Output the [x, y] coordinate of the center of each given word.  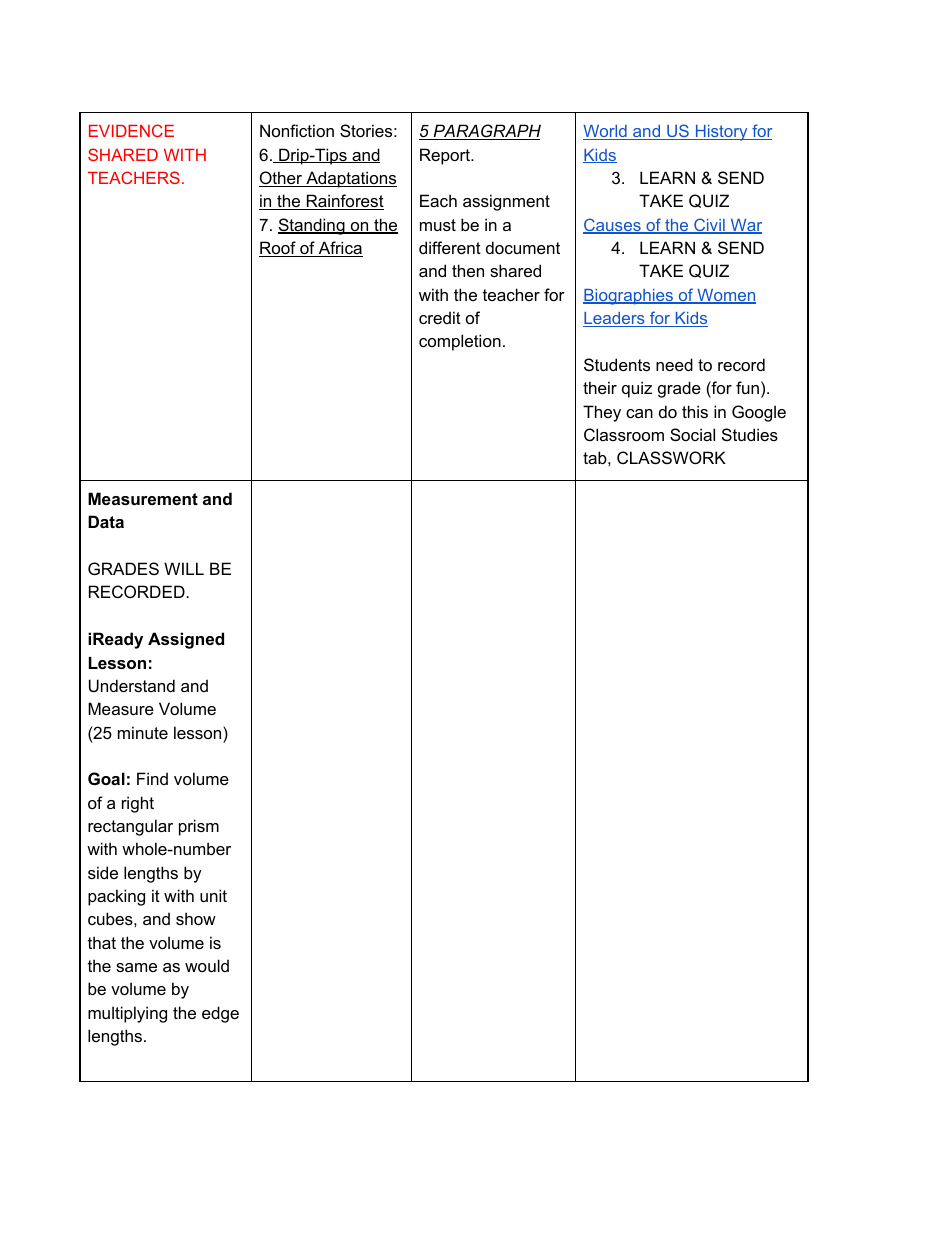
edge [220, 1014]
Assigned [186, 640]
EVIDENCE [131, 130]
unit [213, 895]
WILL [184, 568]
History [721, 133]
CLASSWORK [671, 457]
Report [446, 156]
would [207, 965]
